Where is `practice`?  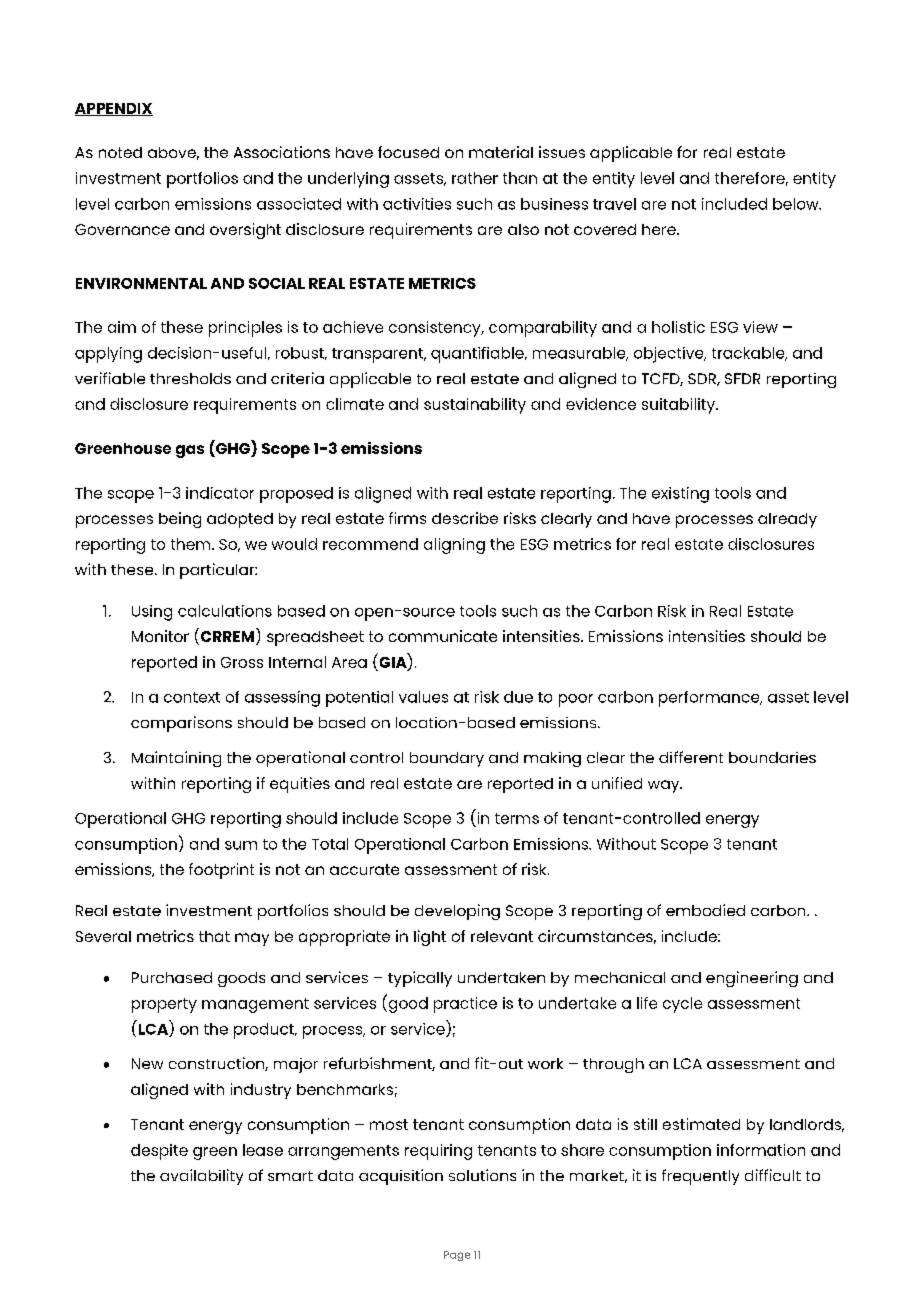
practice is located at coordinates (465, 1005).
